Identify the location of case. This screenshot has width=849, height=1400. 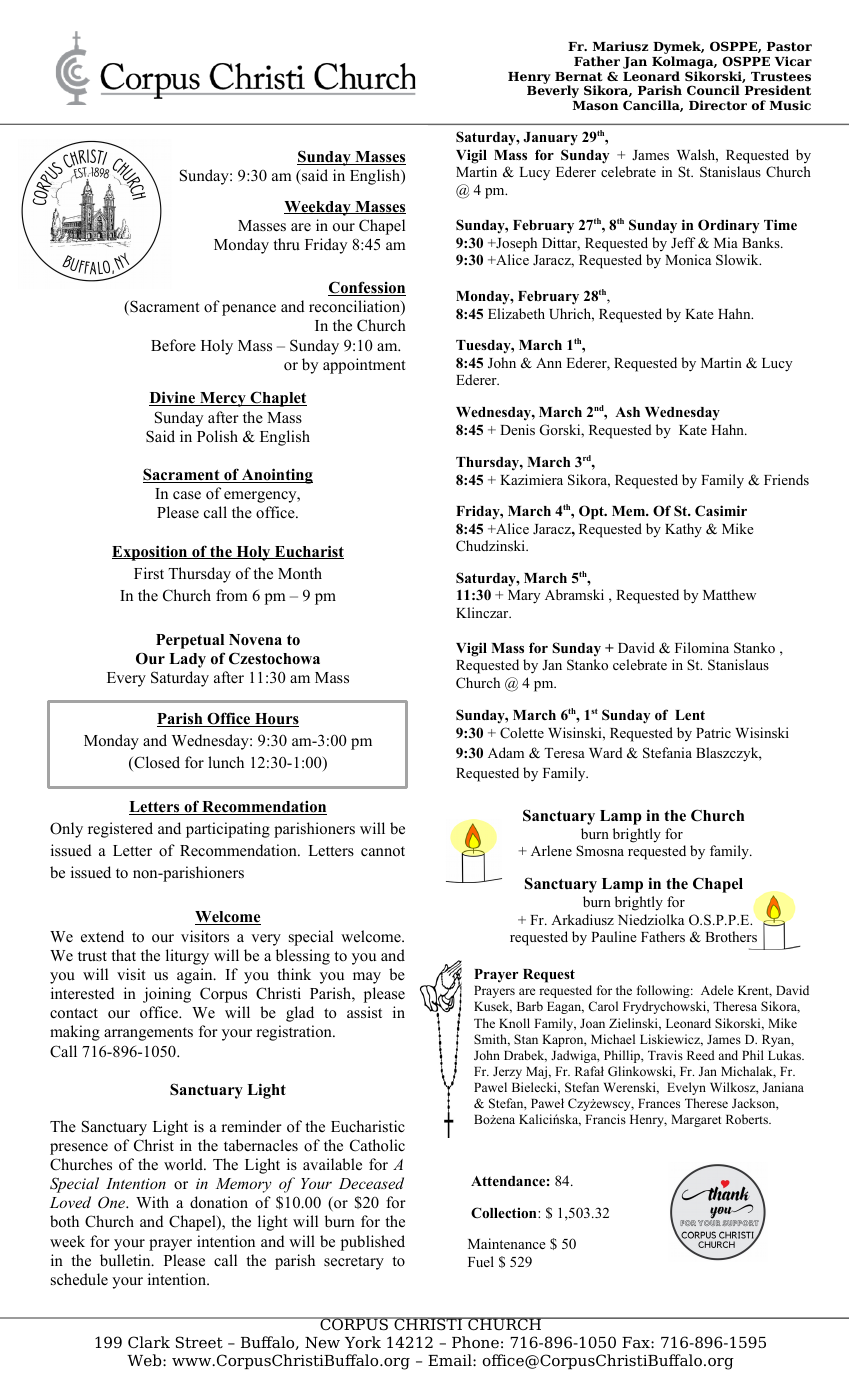
(187, 495).
